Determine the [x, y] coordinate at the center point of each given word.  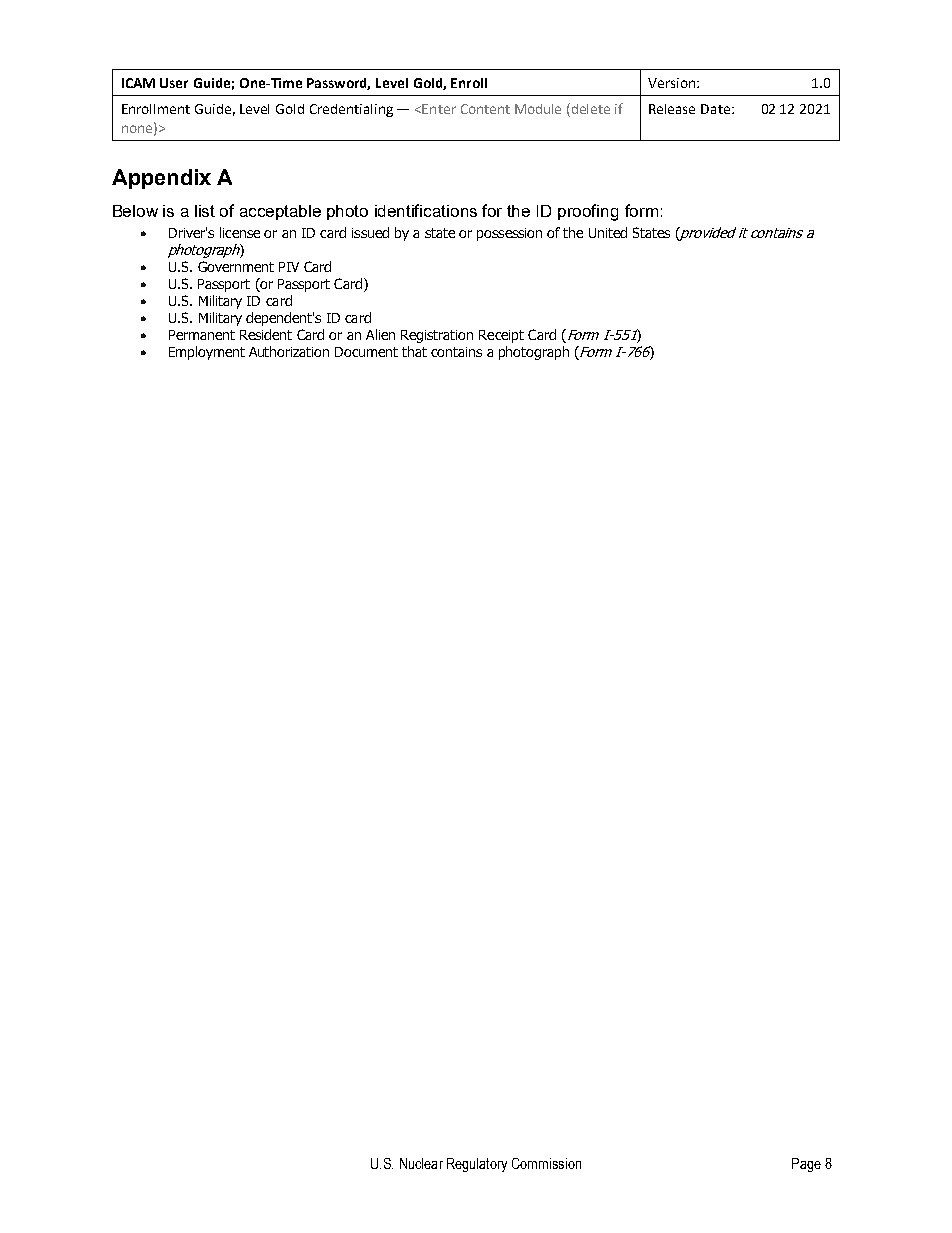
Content [485, 109]
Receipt [501, 336]
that [414, 351]
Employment [207, 353]
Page [806, 1165]
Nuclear [421, 1163]
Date [715, 109]
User [174, 83]
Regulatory [477, 1165]
